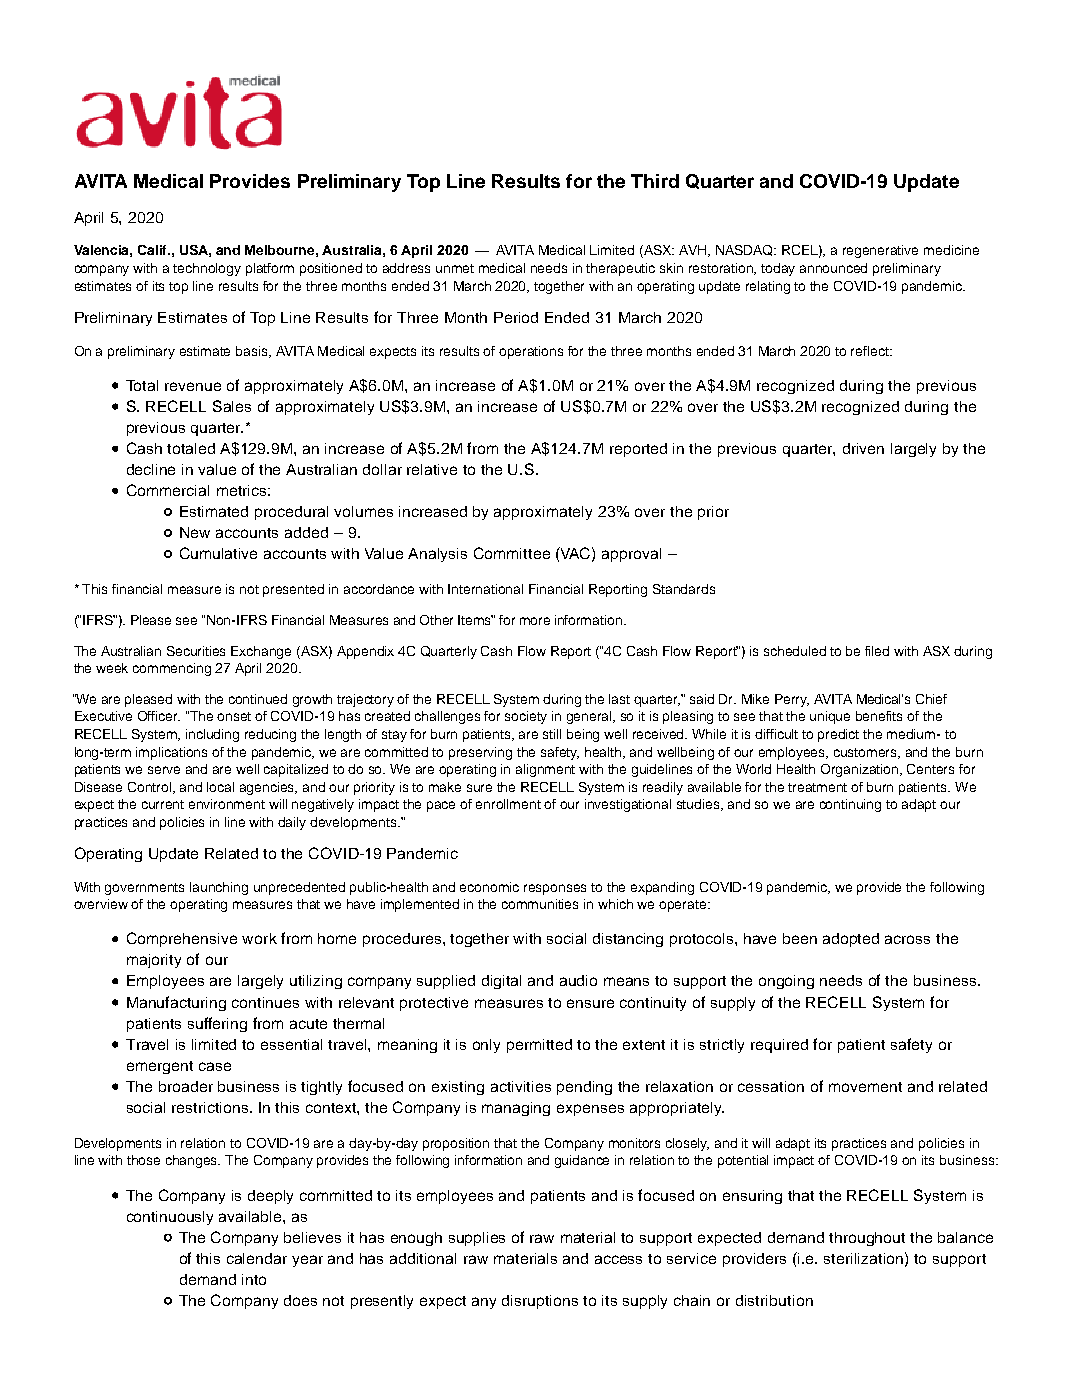 The height and width of the screenshot is (1390, 1074). Describe the element at coordinates (455, 268) in the screenshot. I see `unmet` at that location.
